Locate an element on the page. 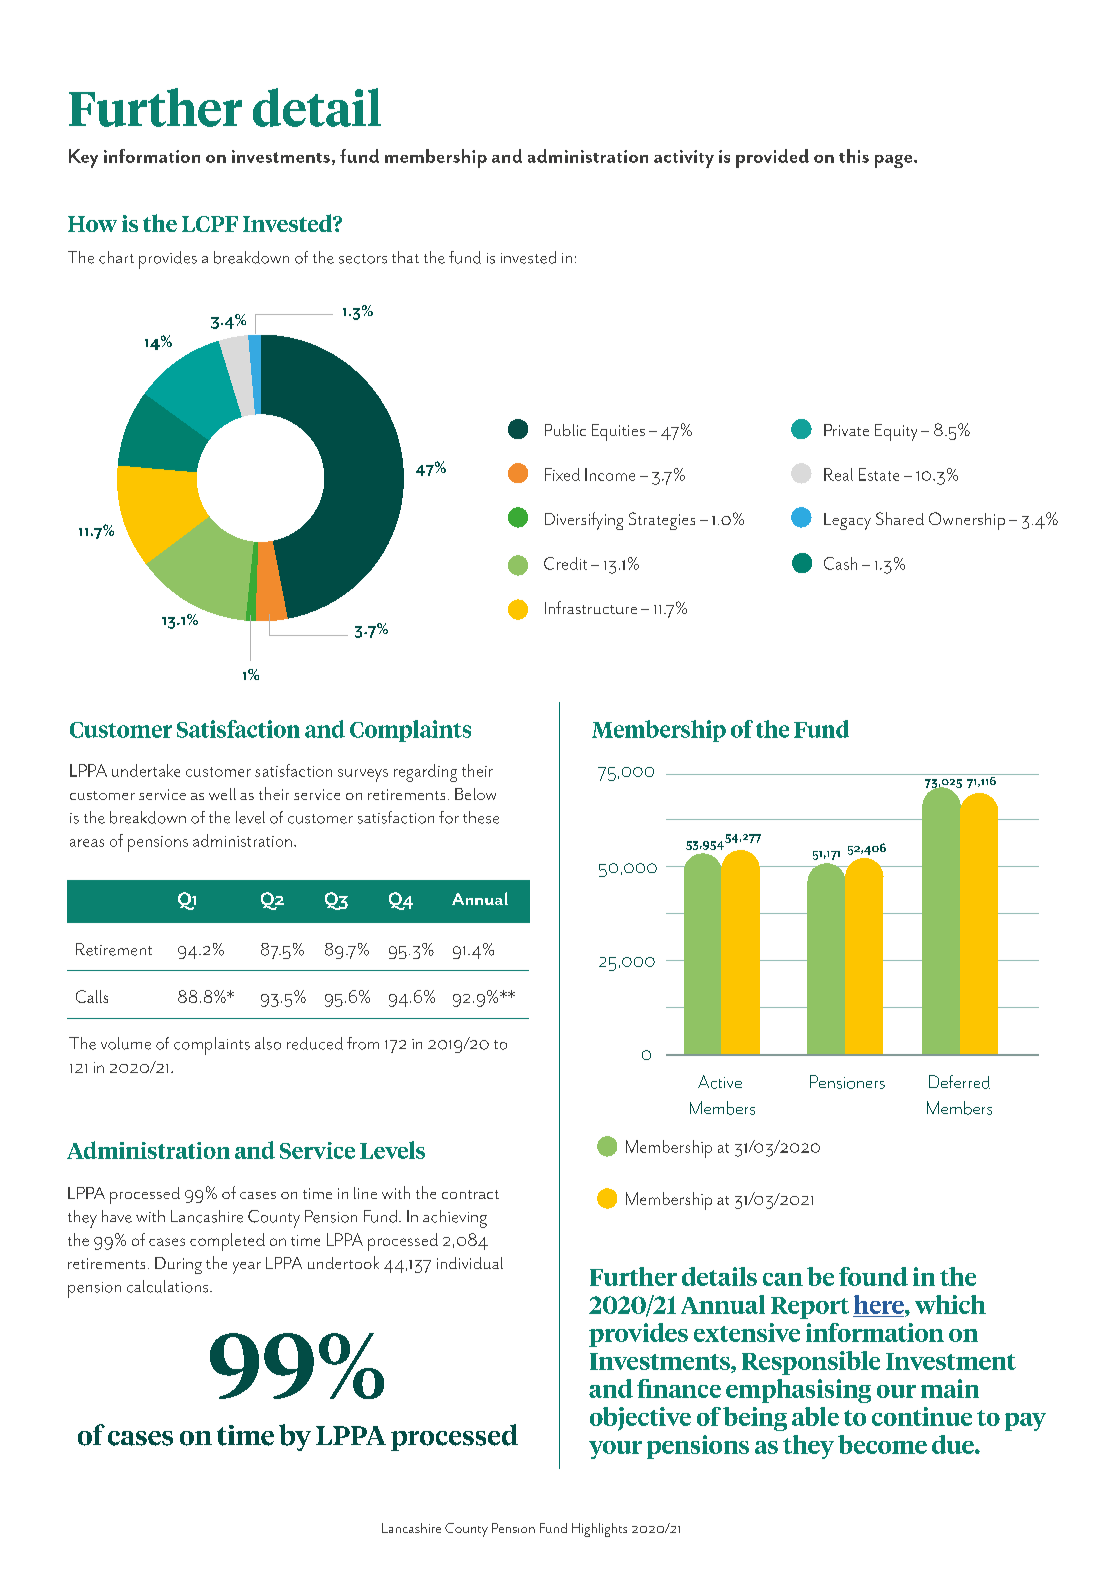 The width and height of the document is (1111, 1572). activity is located at coordinates (684, 159).
